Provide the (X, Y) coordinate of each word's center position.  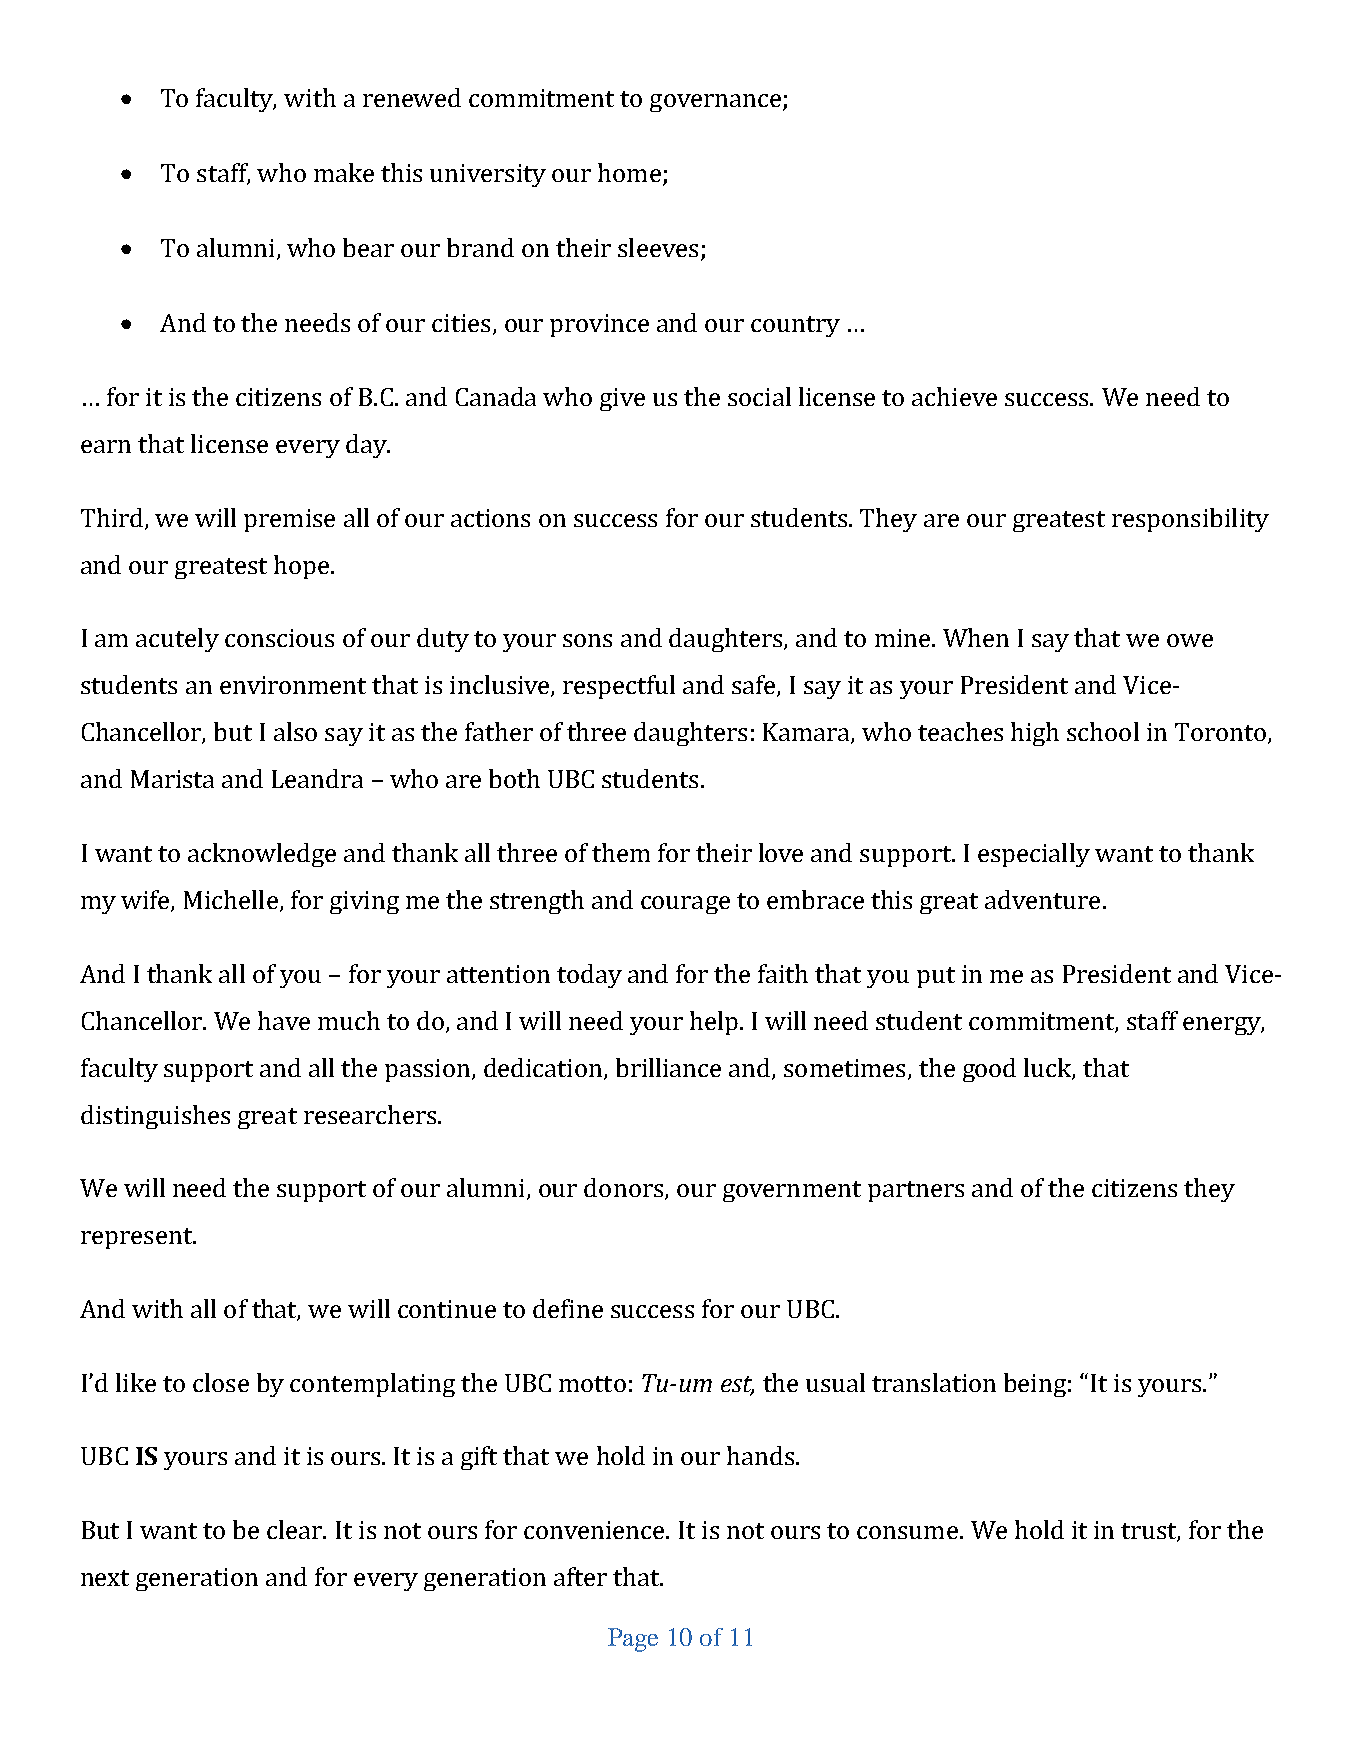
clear (296, 1529)
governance (717, 103)
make (344, 172)
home (629, 172)
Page (633, 1640)
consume (907, 1532)
